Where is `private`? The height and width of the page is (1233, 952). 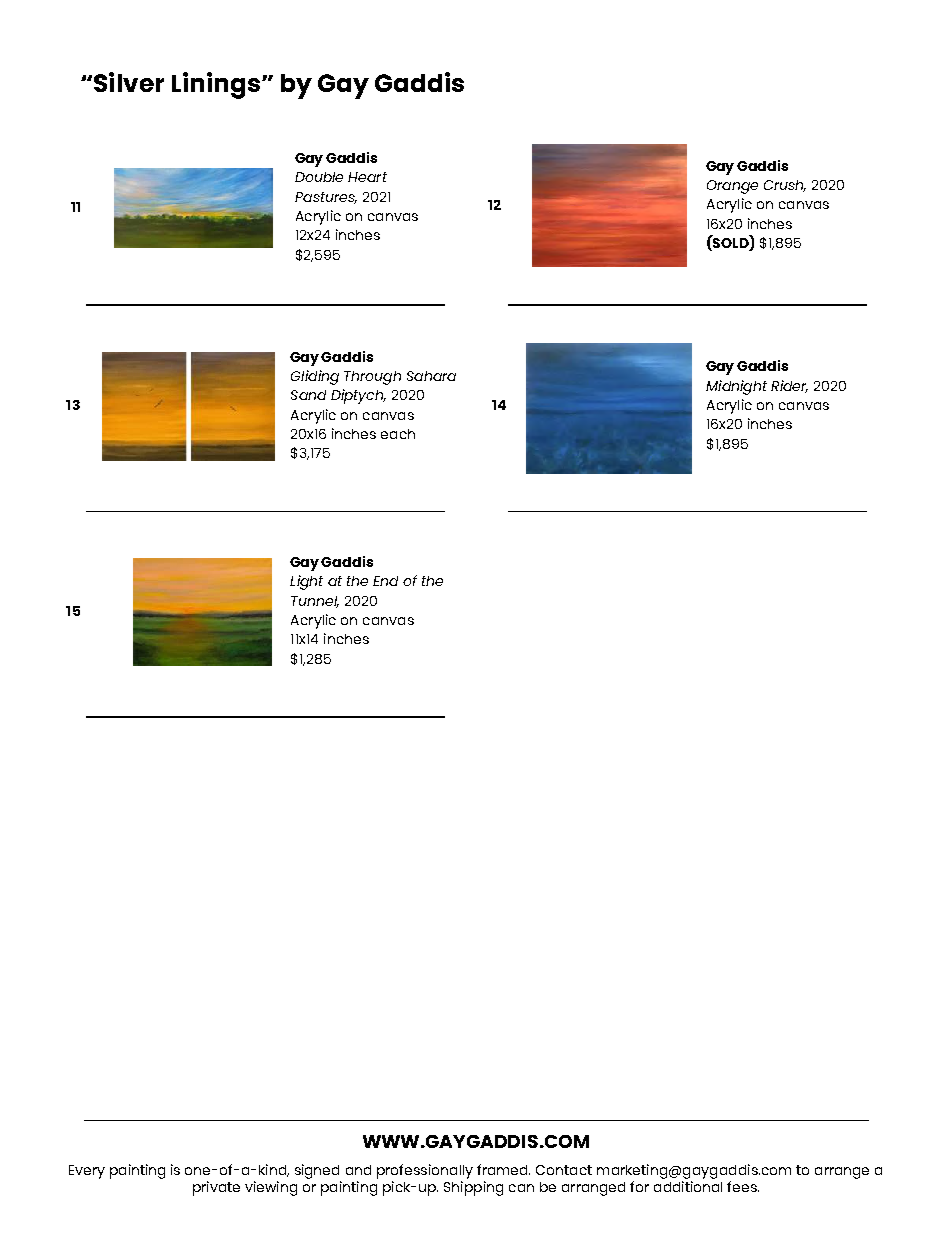
private is located at coordinates (216, 1188).
